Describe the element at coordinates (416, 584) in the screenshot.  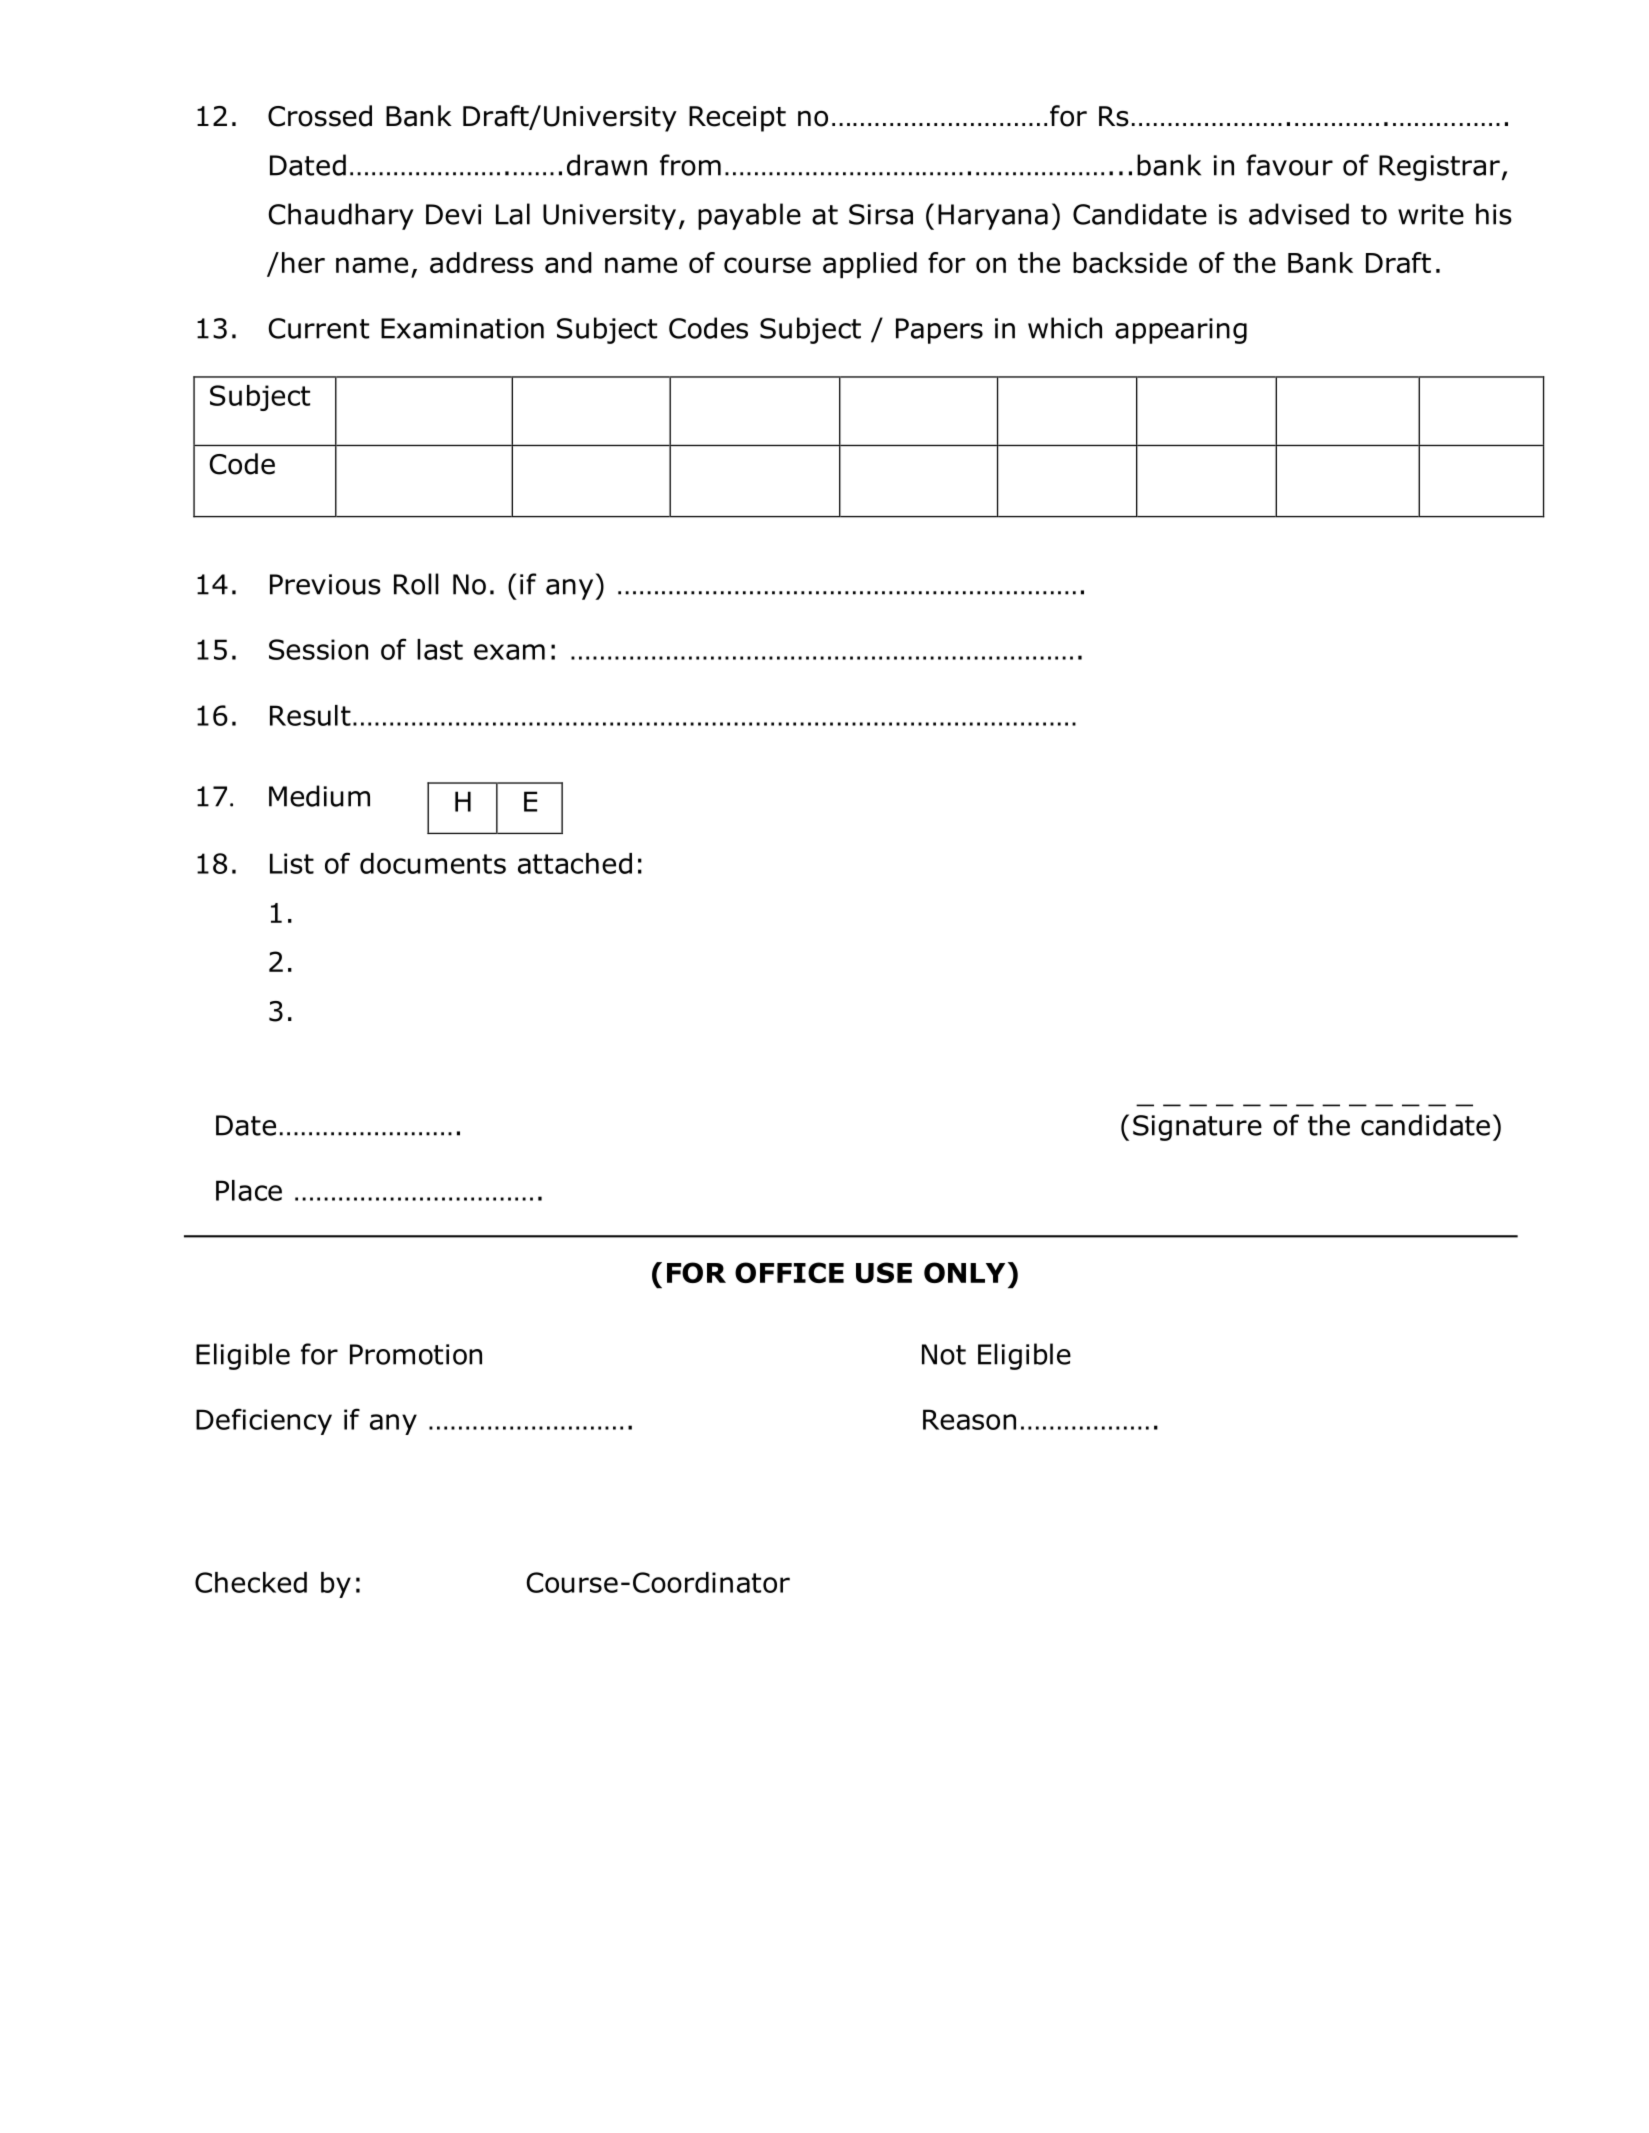
I see `Roll` at that location.
